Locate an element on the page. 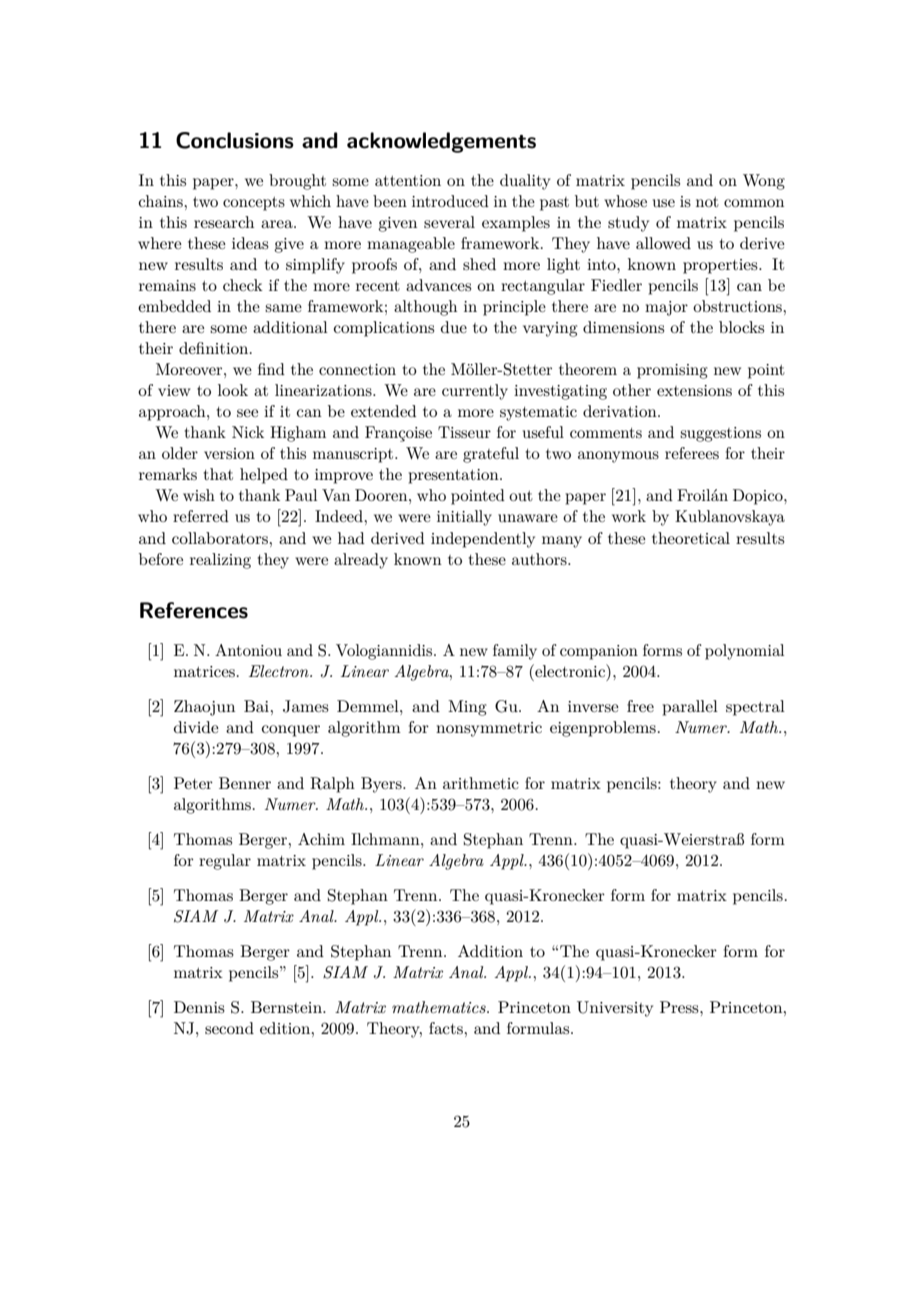 This document has width=924, height=1308. theoretical is located at coordinates (691, 538).
